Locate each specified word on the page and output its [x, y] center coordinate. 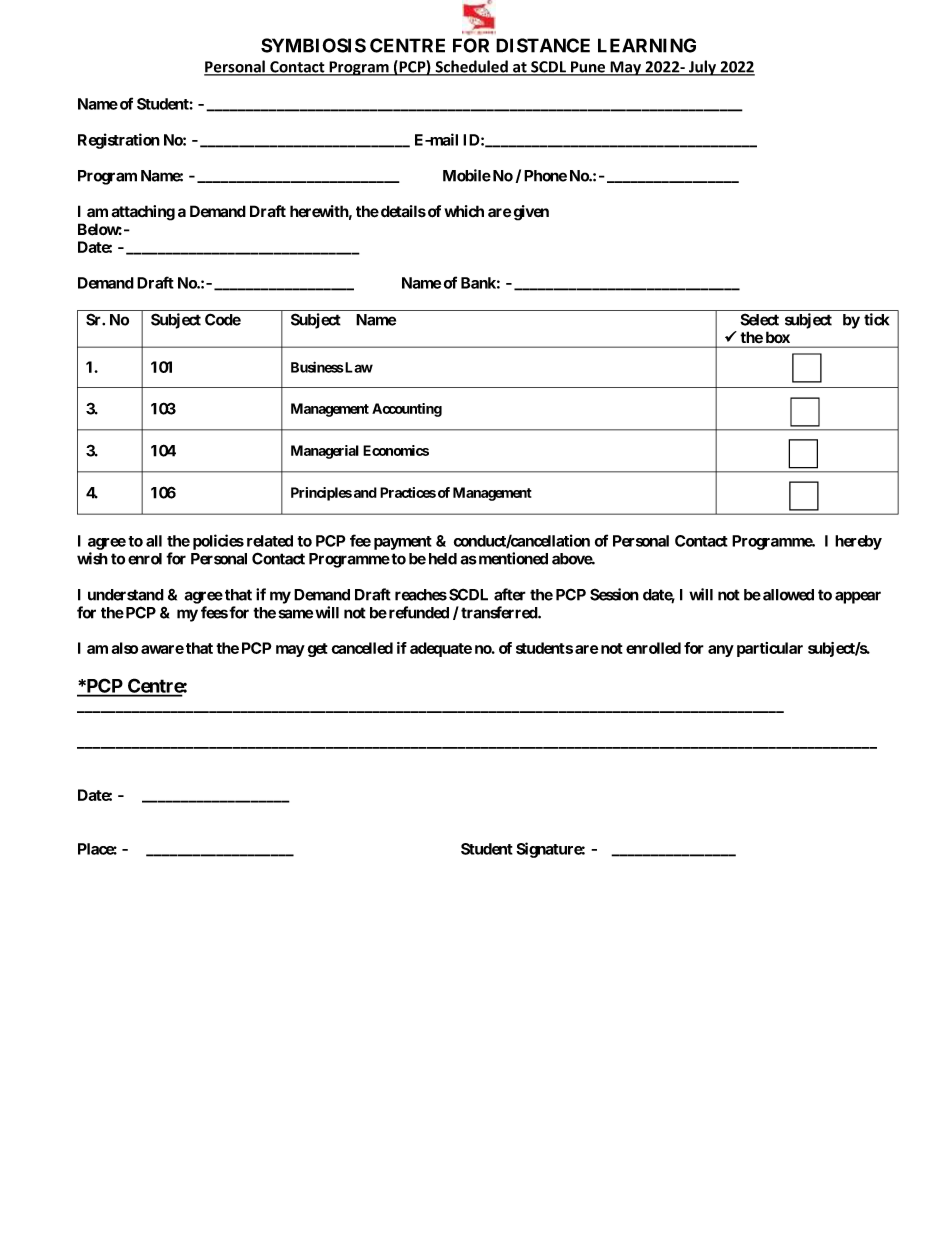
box [778, 337]
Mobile [467, 175]
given [531, 213]
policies [218, 542]
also [124, 648]
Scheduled [471, 67]
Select [759, 319]
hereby [858, 542]
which [464, 211]
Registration [119, 141]
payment [403, 543]
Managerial [325, 452]
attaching [143, 213]
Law [358, 367]
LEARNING [647, 45]
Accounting [407, 410]
